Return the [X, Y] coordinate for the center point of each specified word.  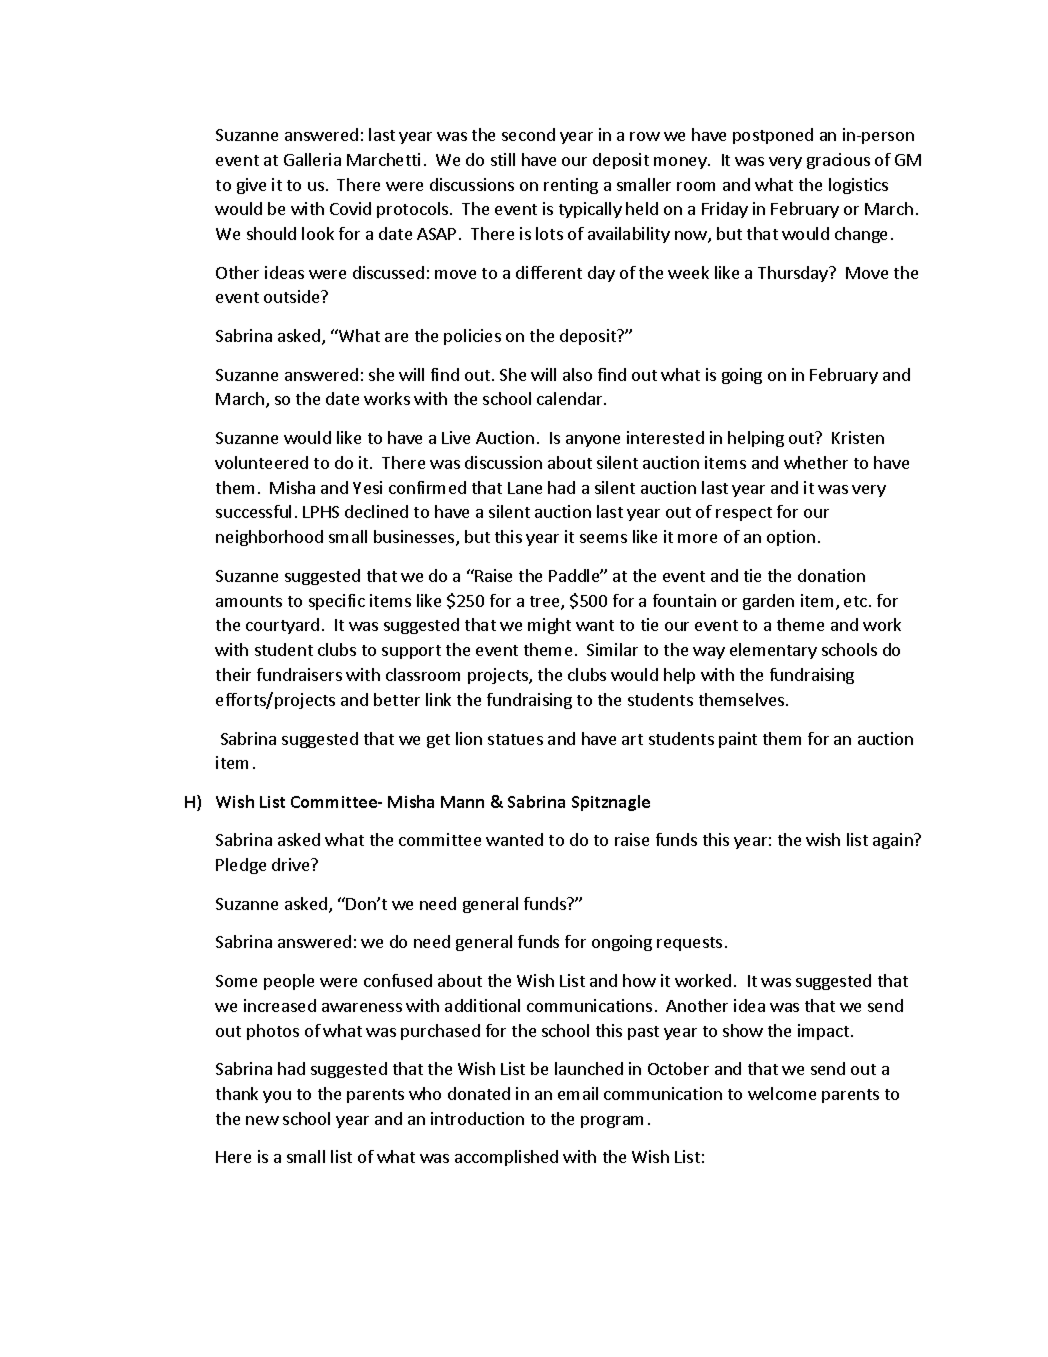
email [578, 1093]
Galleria [312, 159]
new [262, 1120]
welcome [782, 1093]
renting [571, 186]
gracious [838, 161]
